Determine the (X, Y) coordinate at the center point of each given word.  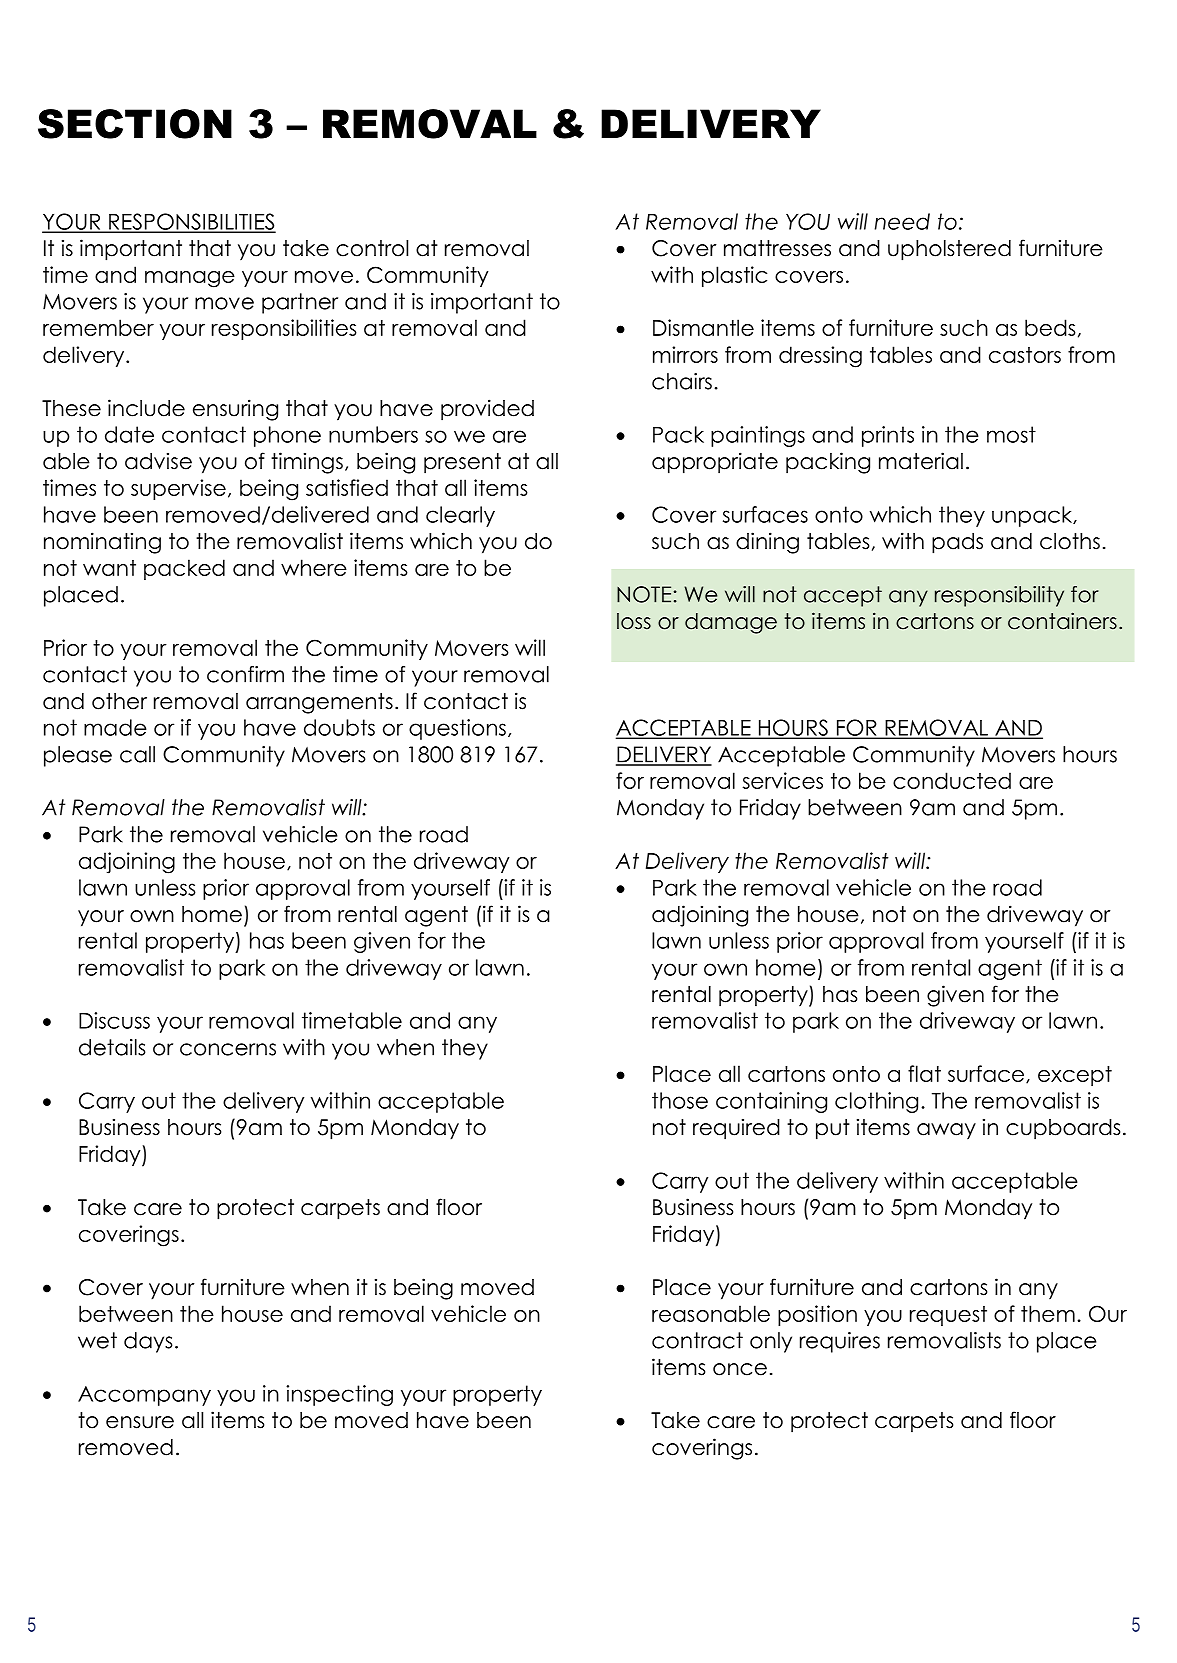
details (112, 1047)
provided (487, 410)
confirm (245, 674)
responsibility (999, 596)
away (946, 1131)
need (902, 221)
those (680, 1100)
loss (634, 621)
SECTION (135, 124)
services (783, 780)
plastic (734, 276)
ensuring (235, 410)
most (1011, 434)
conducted (952, 780)
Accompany (144, 1396)
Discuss (114, 1020)
